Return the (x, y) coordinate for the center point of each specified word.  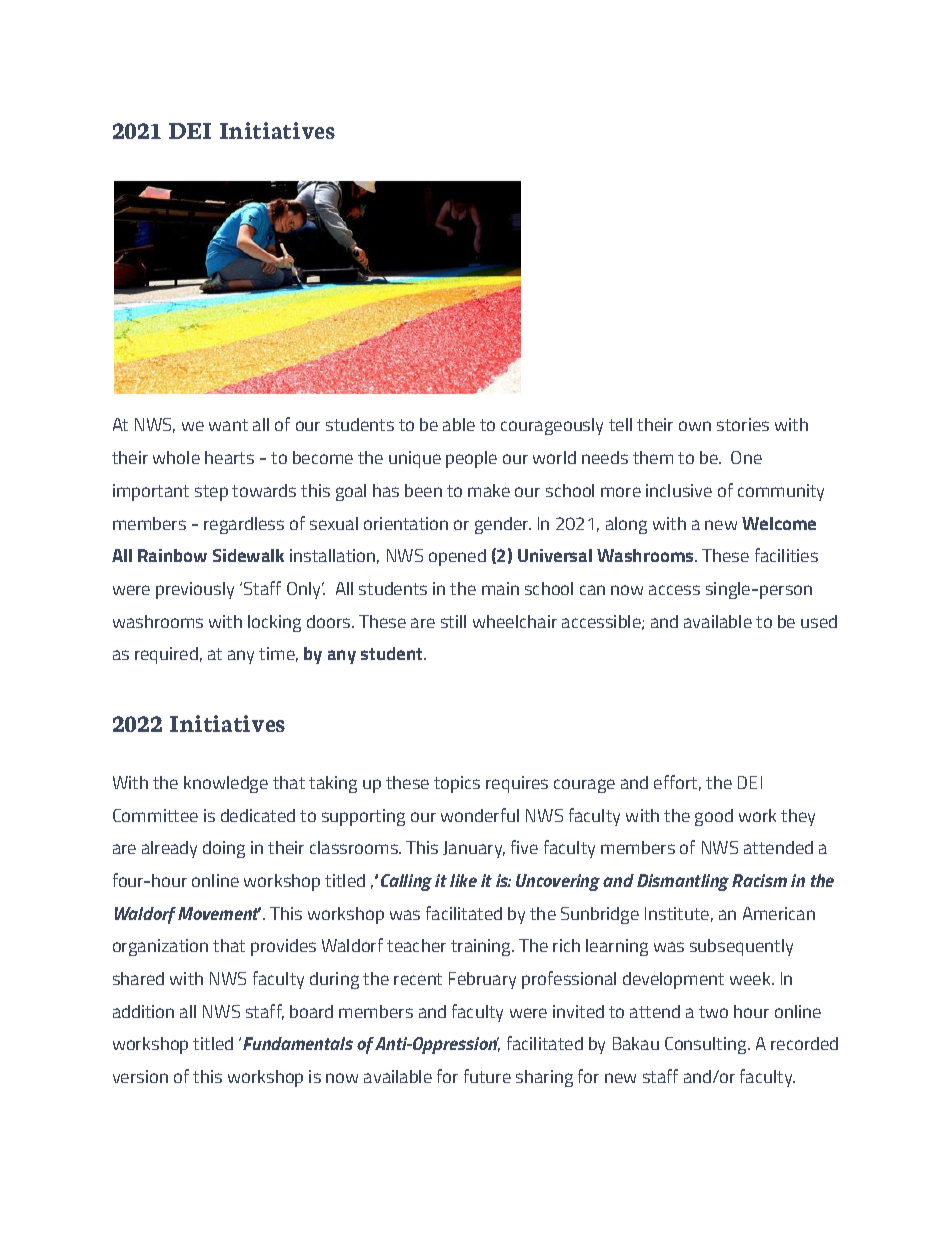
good (714, 817)
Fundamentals (298, 1043)
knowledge (226, 784)
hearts (229, 457)
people (471, 459)
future (487, 1076)
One (746, 457)
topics (457, 784)
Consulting (707, 1045)
